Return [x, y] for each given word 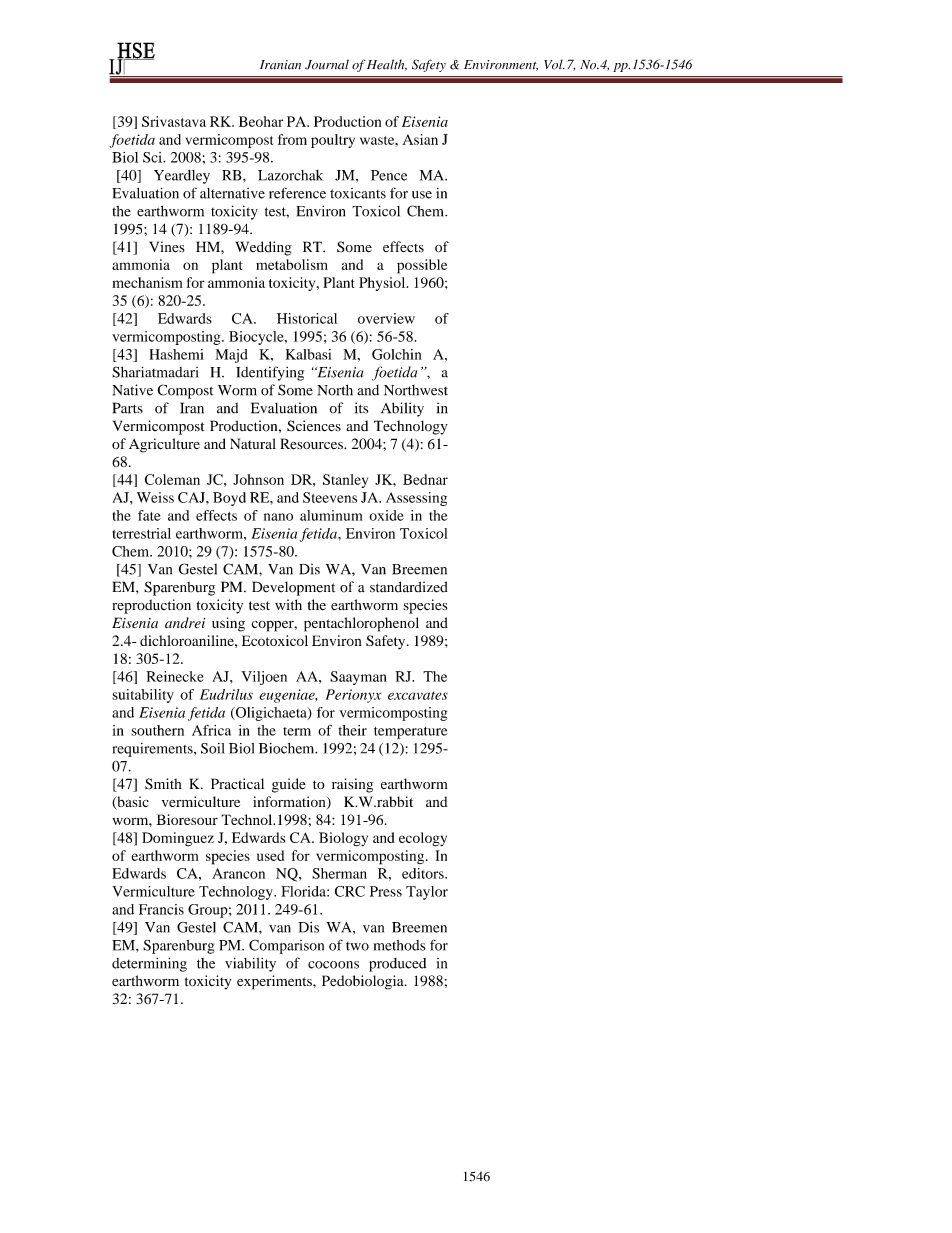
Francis [161, 909]
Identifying [270, 373]
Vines [167, 247]
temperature [411, 733]
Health [387, 65]
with [288, 604]
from [292, 139]
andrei [185, 622]
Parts [128, 408]
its [361, 408]
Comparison [286, 946]
